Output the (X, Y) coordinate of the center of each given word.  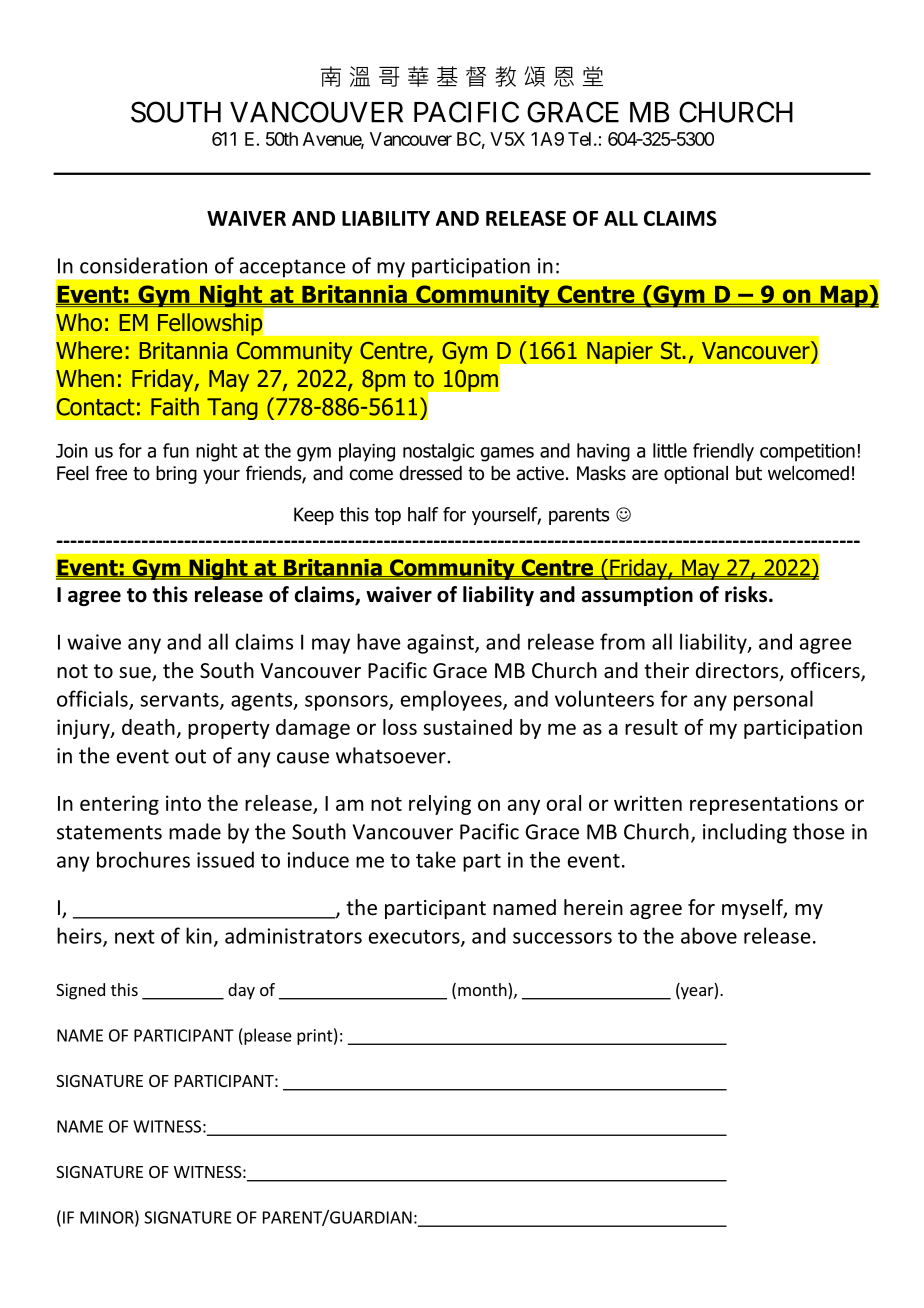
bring (176, 475)
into (183, 803)
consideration (143, 265)
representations (764, 805)
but (749, 473)
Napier (620, 352)
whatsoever (392, 755)
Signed (80, 991)
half (423, 514)
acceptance (292, 268)
